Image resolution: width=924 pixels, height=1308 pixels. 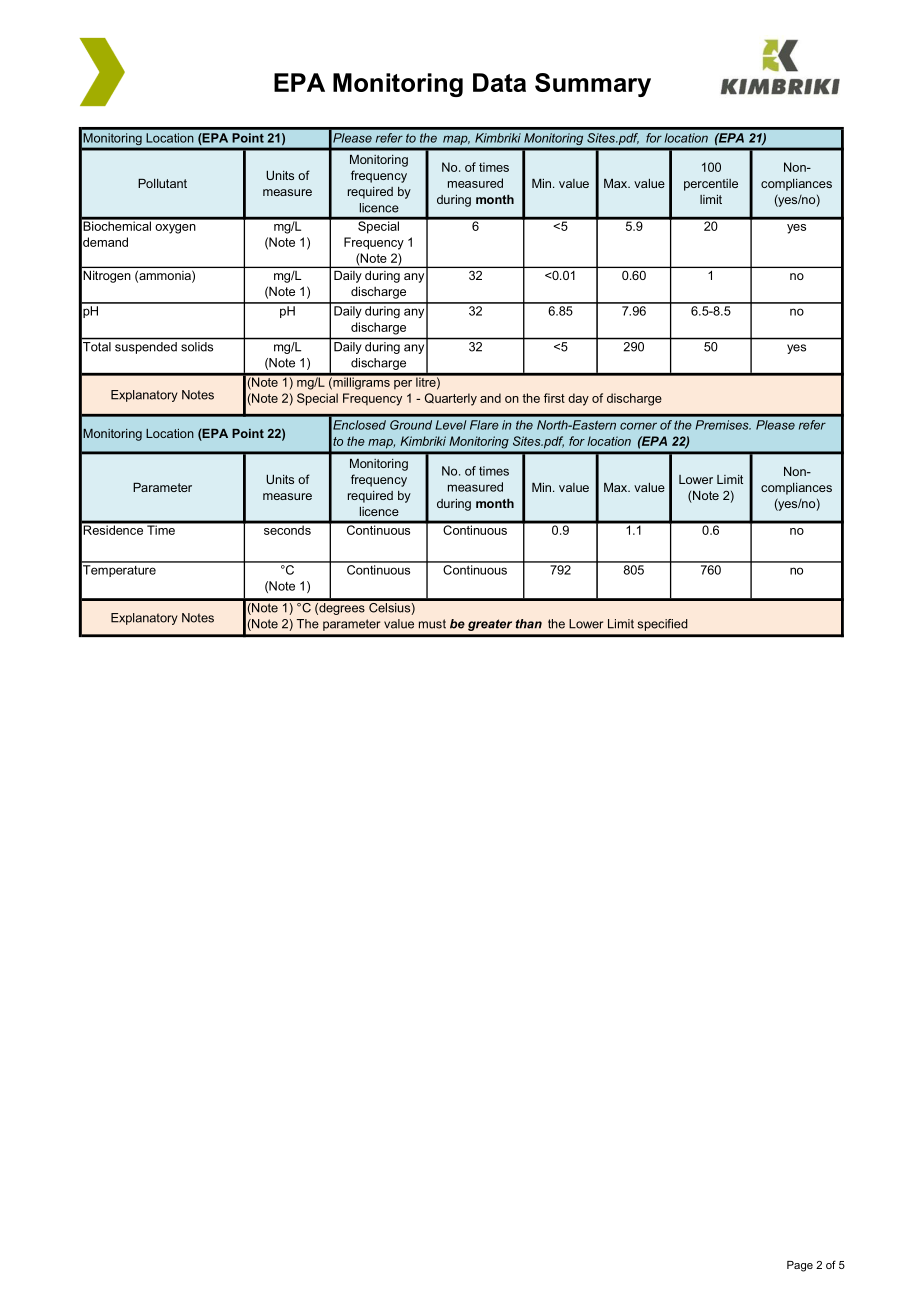 What do you see at coordinates (197, 347) in the page?
I see `solids` at bounding box center [197, 347].
